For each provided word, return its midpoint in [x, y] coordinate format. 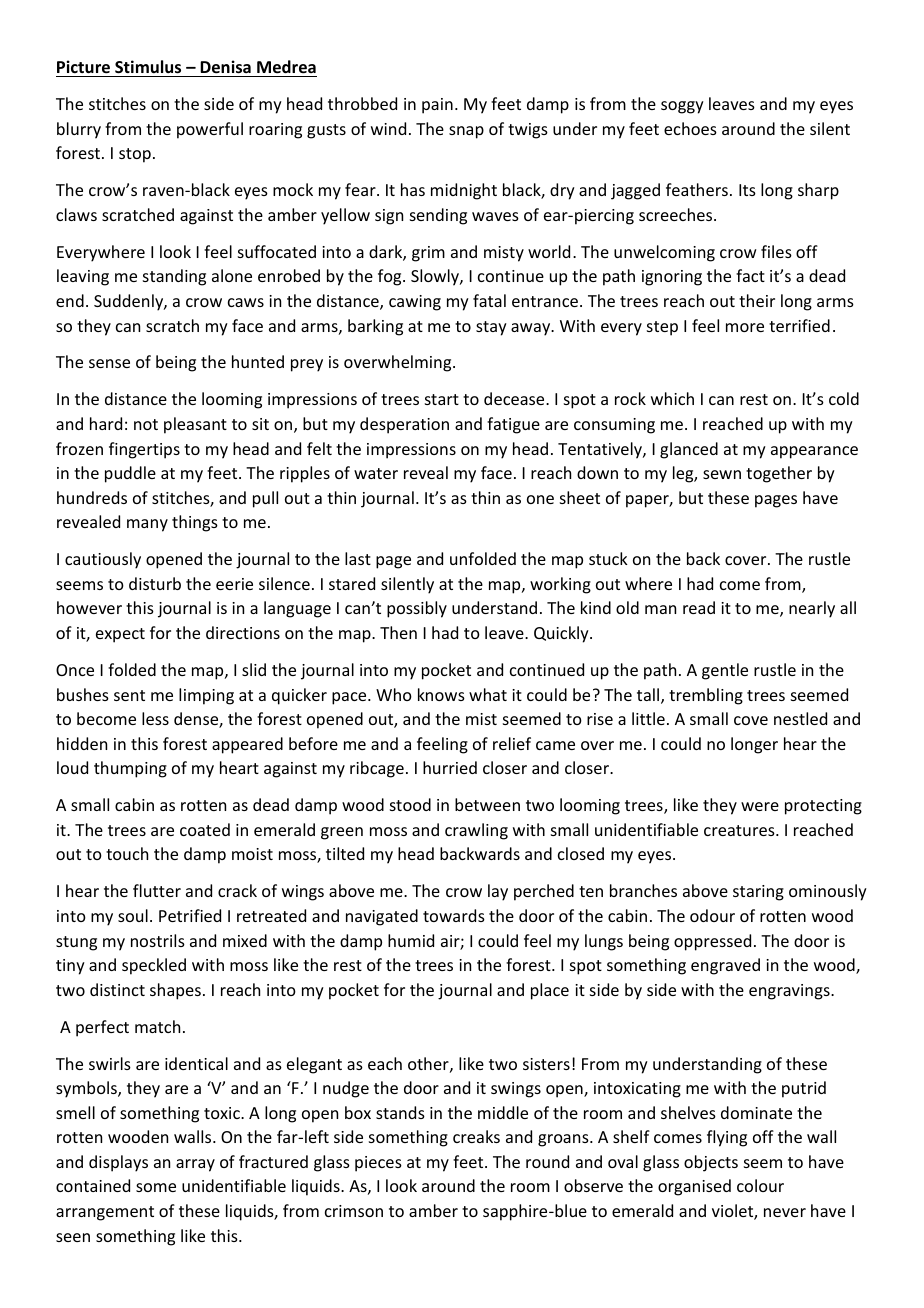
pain [437, 106]
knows [441, 694]
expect [120, 635]
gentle [725, 671]
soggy [682, 107]
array [195, 1165]
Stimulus [148, 67]
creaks [476, 1136]
